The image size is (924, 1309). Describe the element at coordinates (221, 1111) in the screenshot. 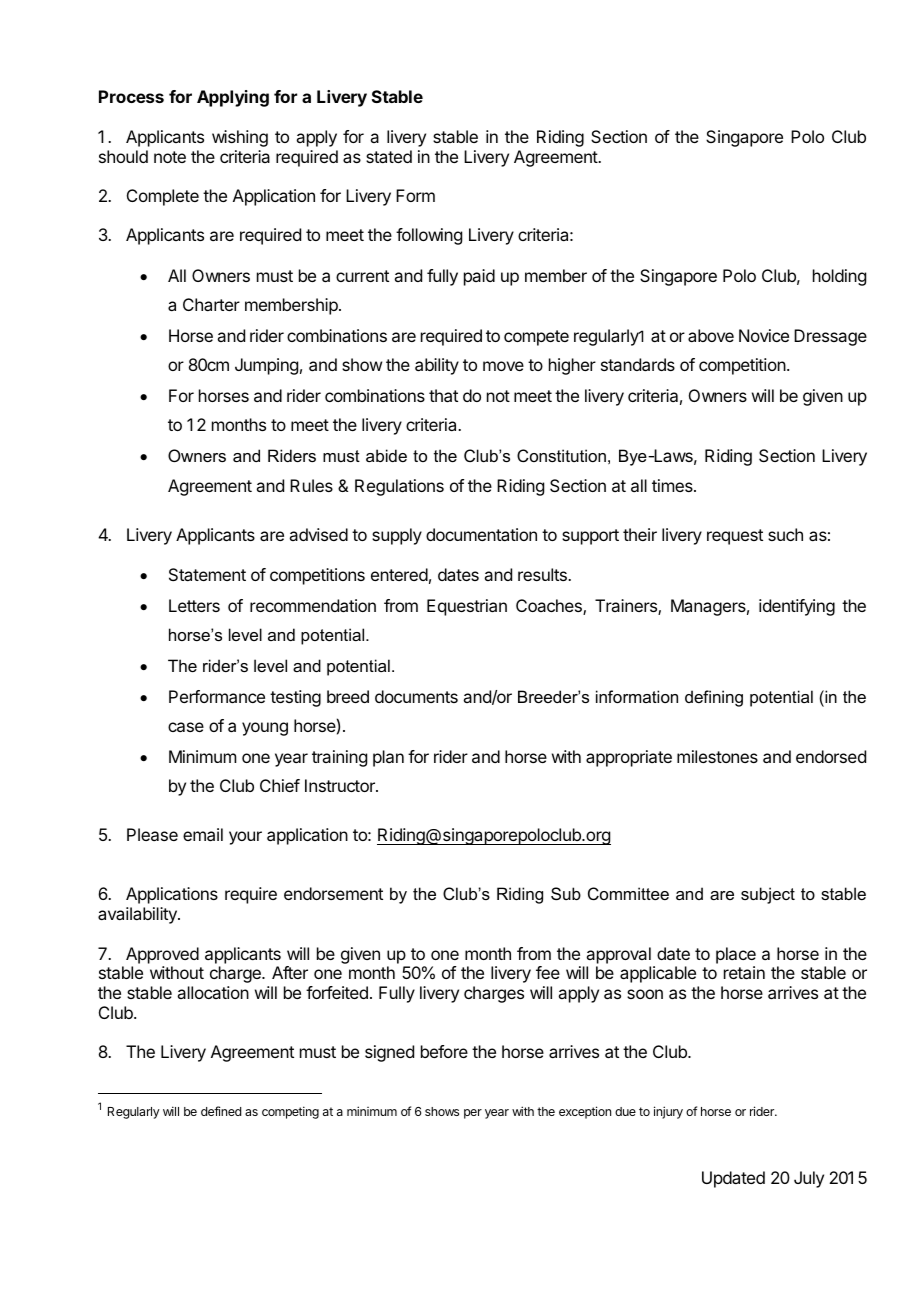

I see `defined` at that location.
